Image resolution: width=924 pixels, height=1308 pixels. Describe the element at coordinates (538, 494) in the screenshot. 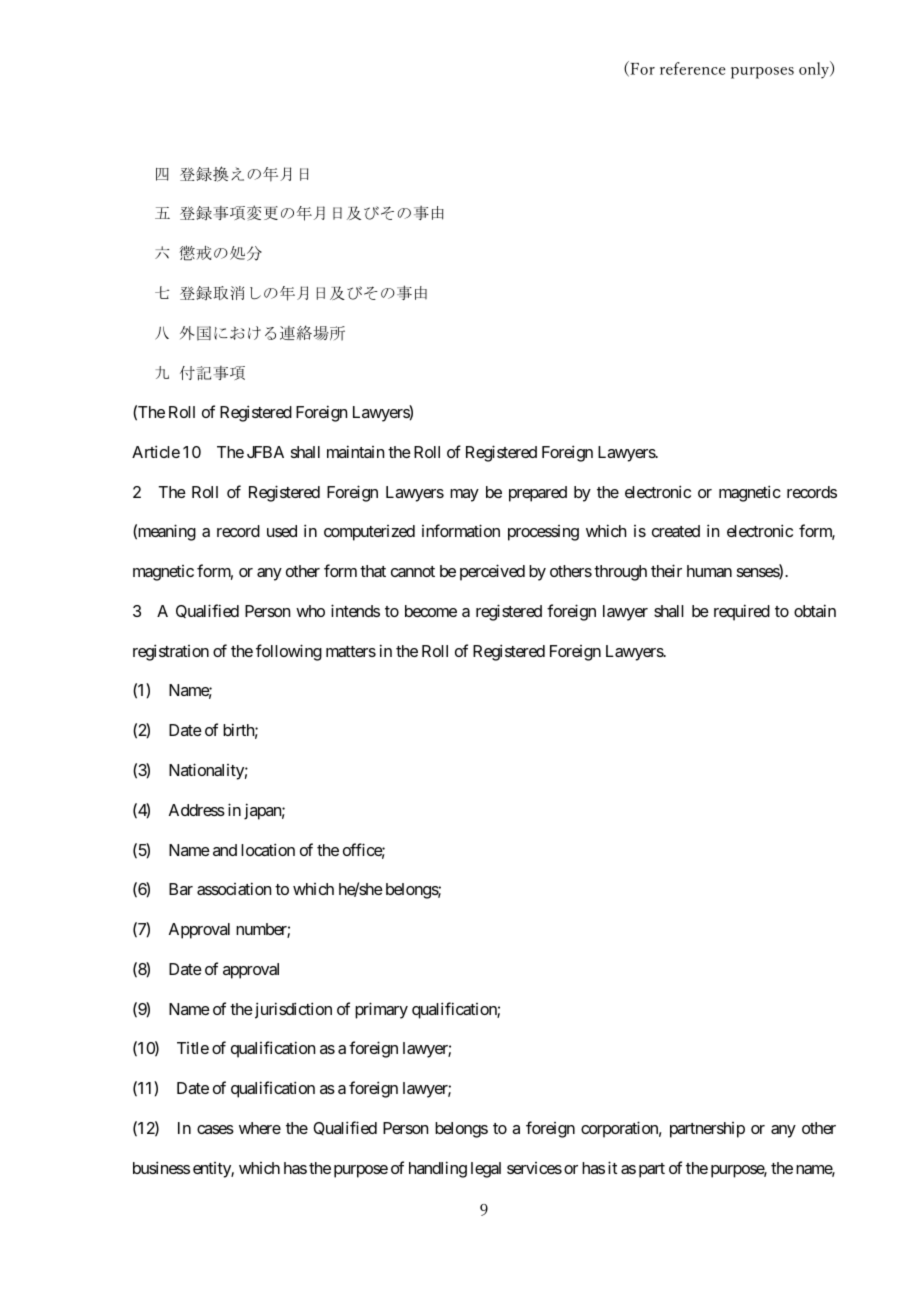

I see `prepared` at that location.
